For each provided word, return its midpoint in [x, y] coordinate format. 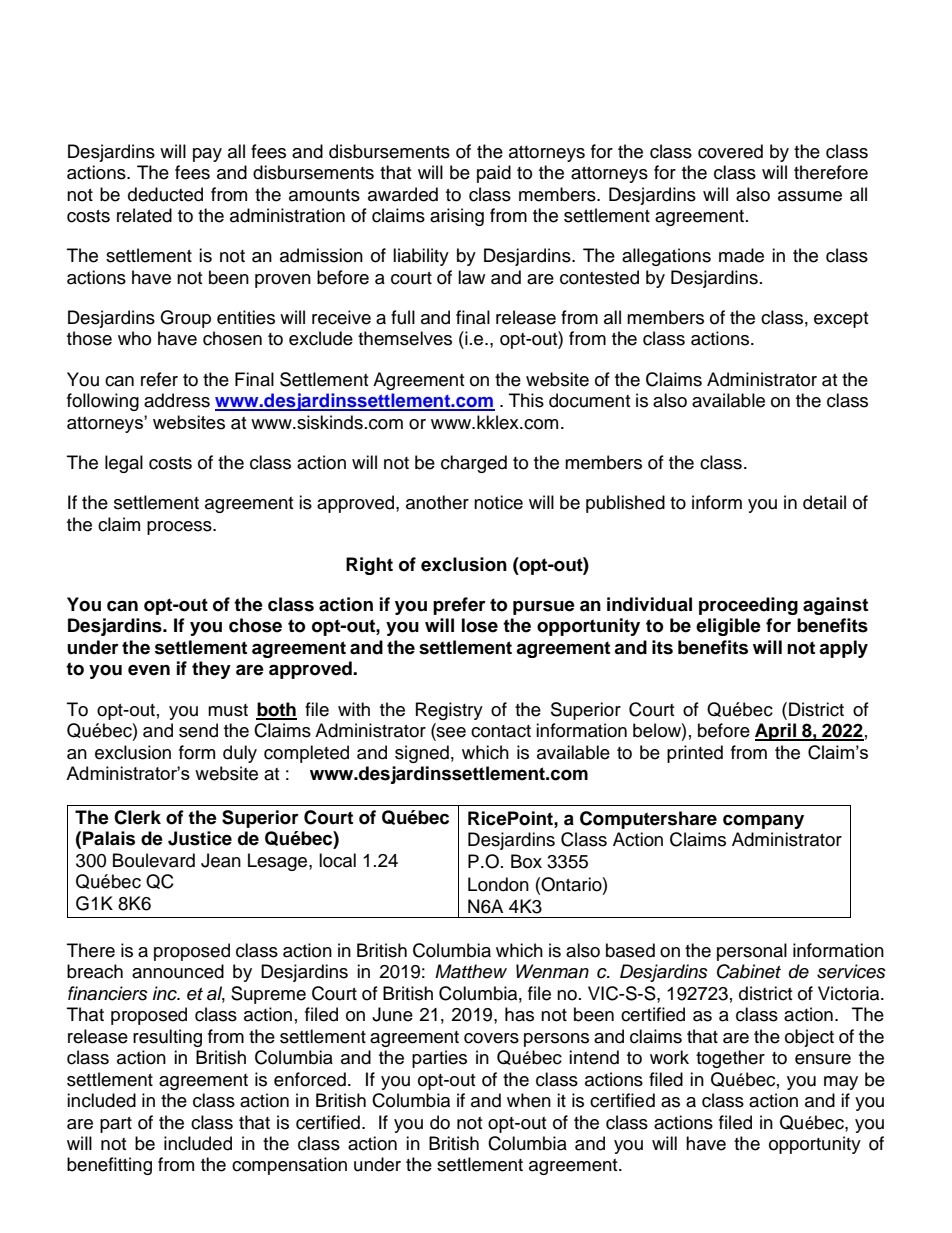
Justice [200, 838]
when [529, 1100]
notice [498, 502]
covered [730, 151]
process [180, 528]
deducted [165, 194]
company [763, 821]
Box [526, 861]
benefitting [109, 1166]
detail [824, 502]
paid [494, 174]
